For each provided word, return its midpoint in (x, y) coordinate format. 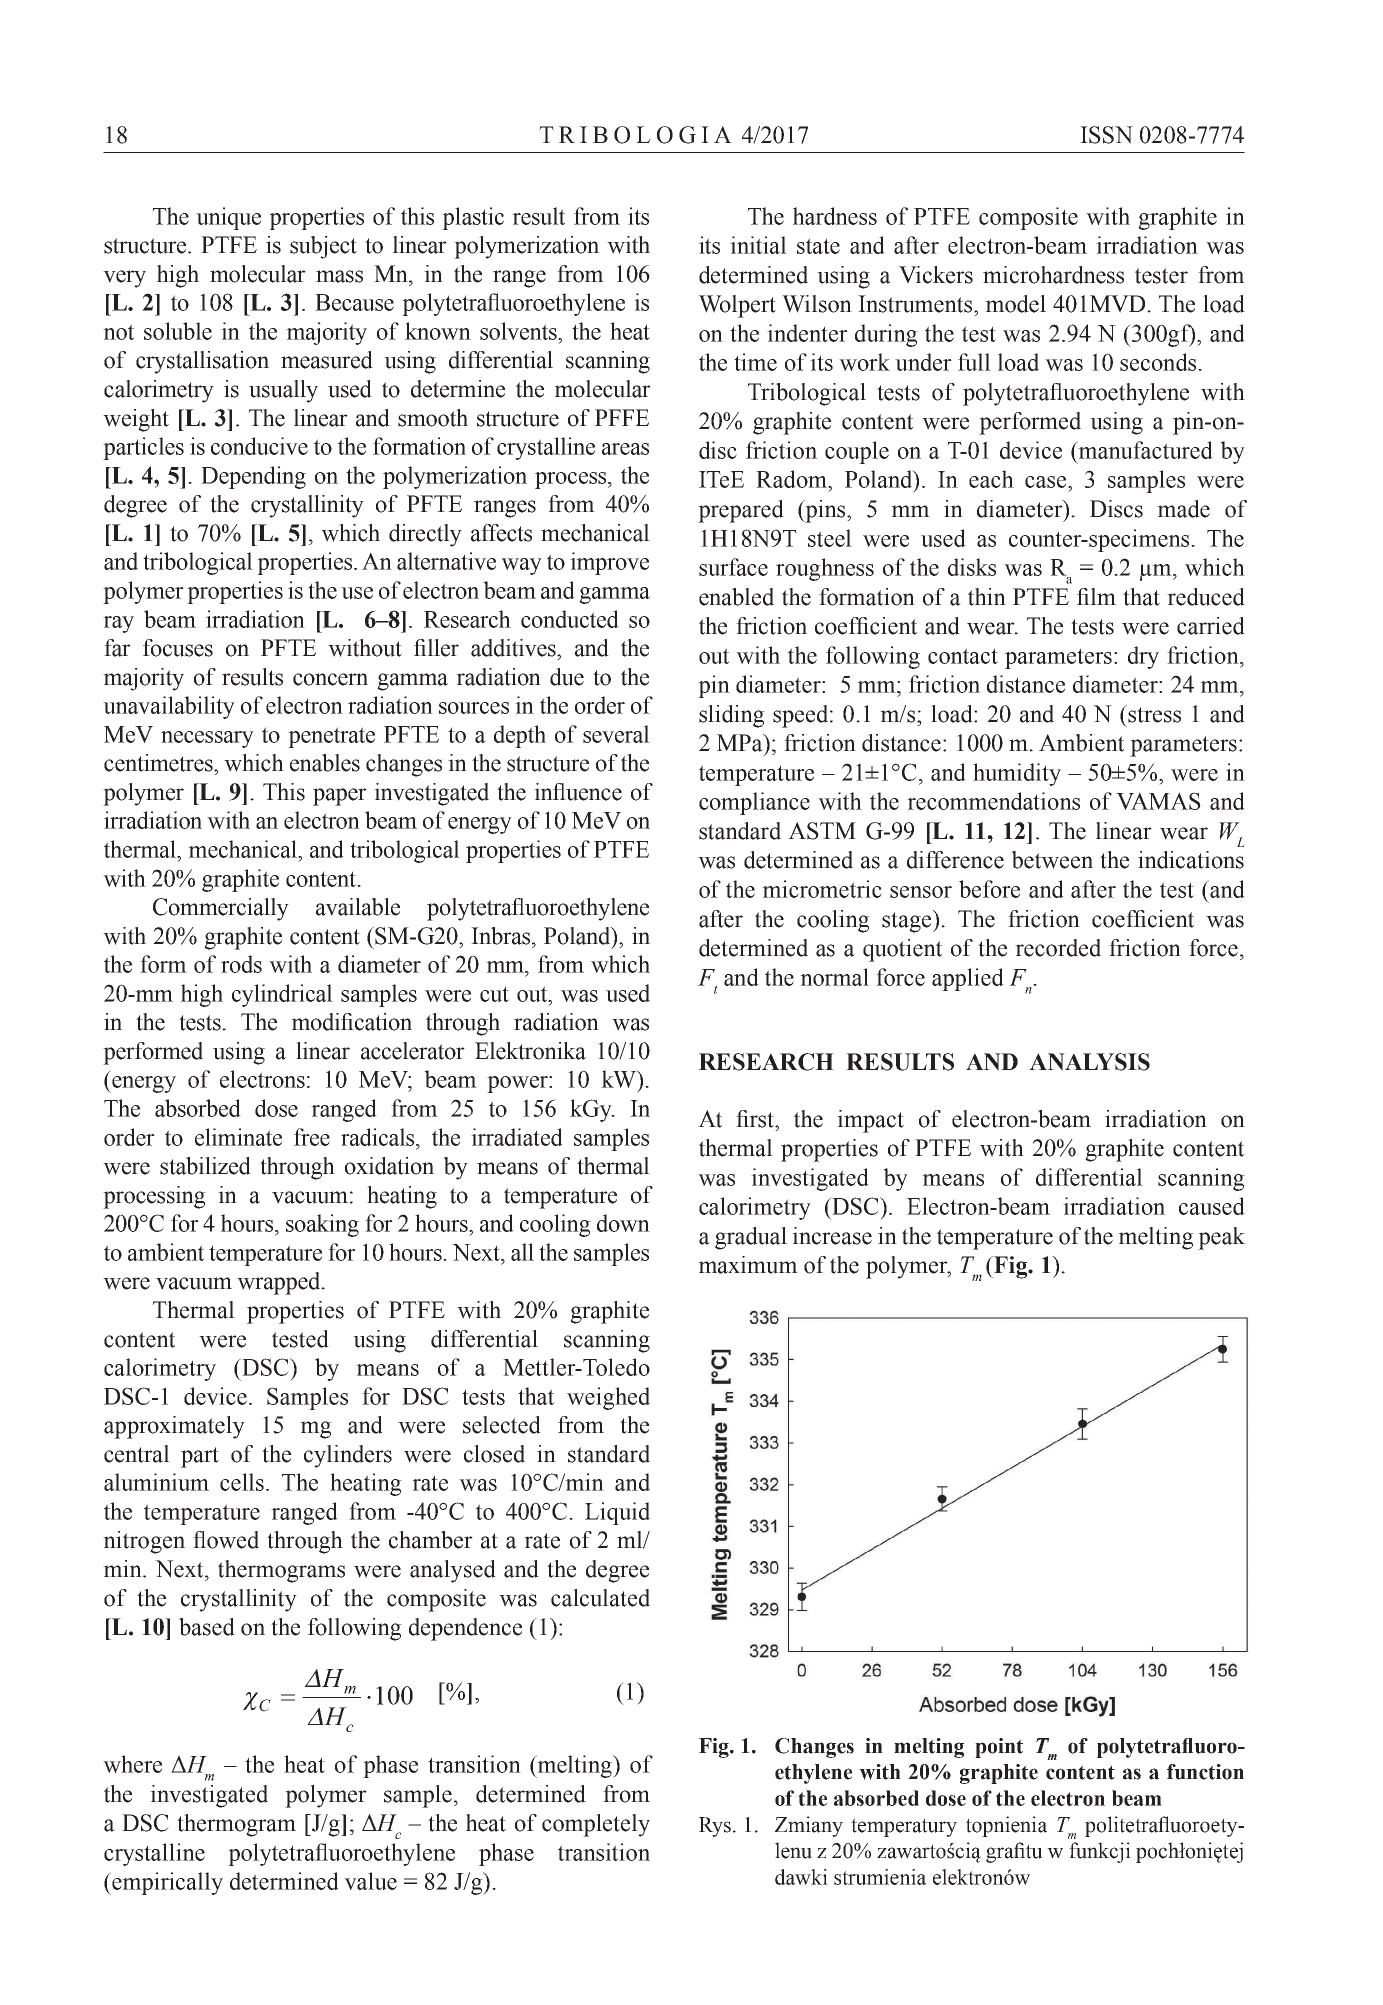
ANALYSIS (1089, 1062)
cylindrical (282, 995)
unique (228, 218)
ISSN (1106, 135)
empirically (166, 1883)
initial (758, 245)
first (756, 1119)
